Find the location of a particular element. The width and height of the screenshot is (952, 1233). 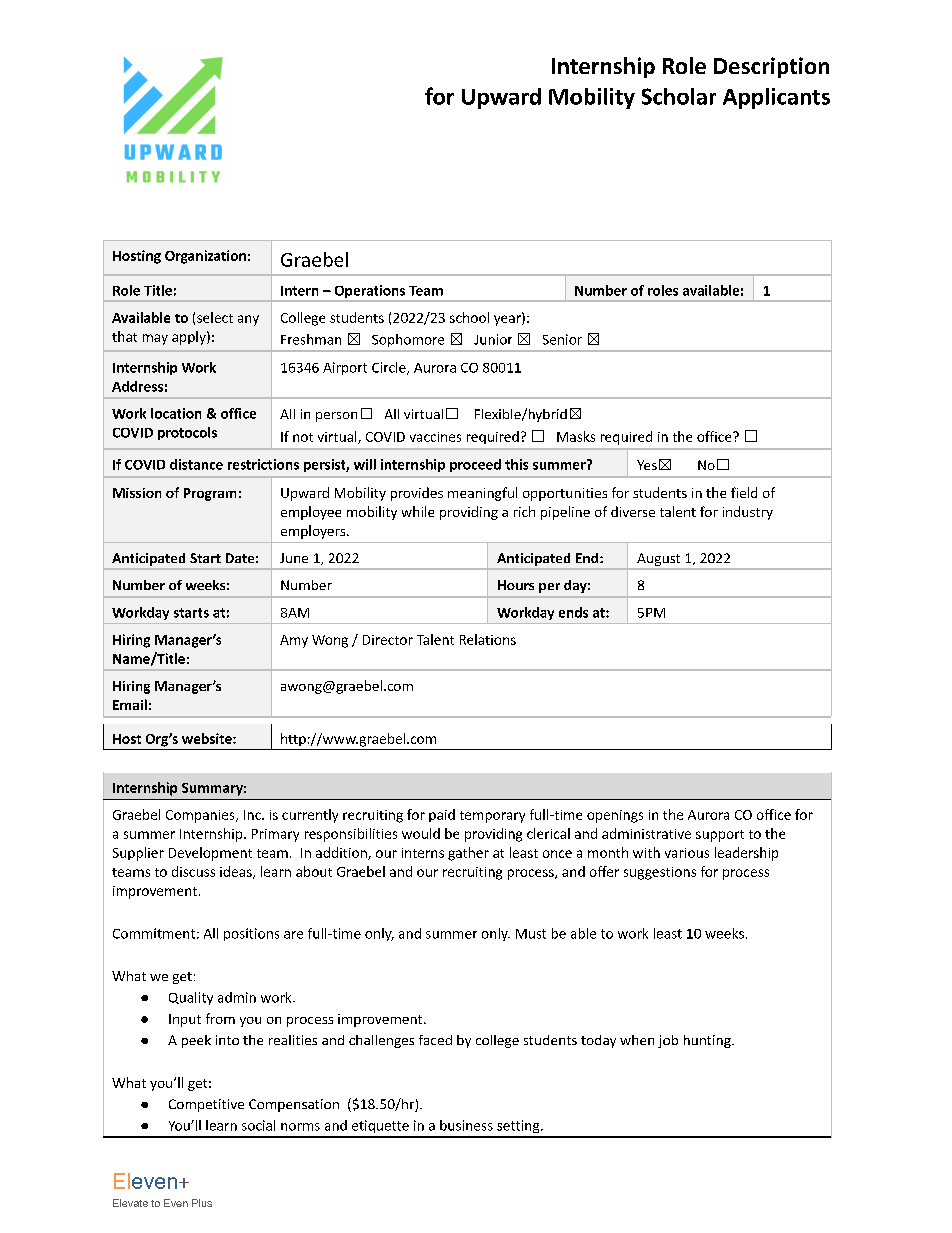

Plus is located at coordinates (202, 1203).
